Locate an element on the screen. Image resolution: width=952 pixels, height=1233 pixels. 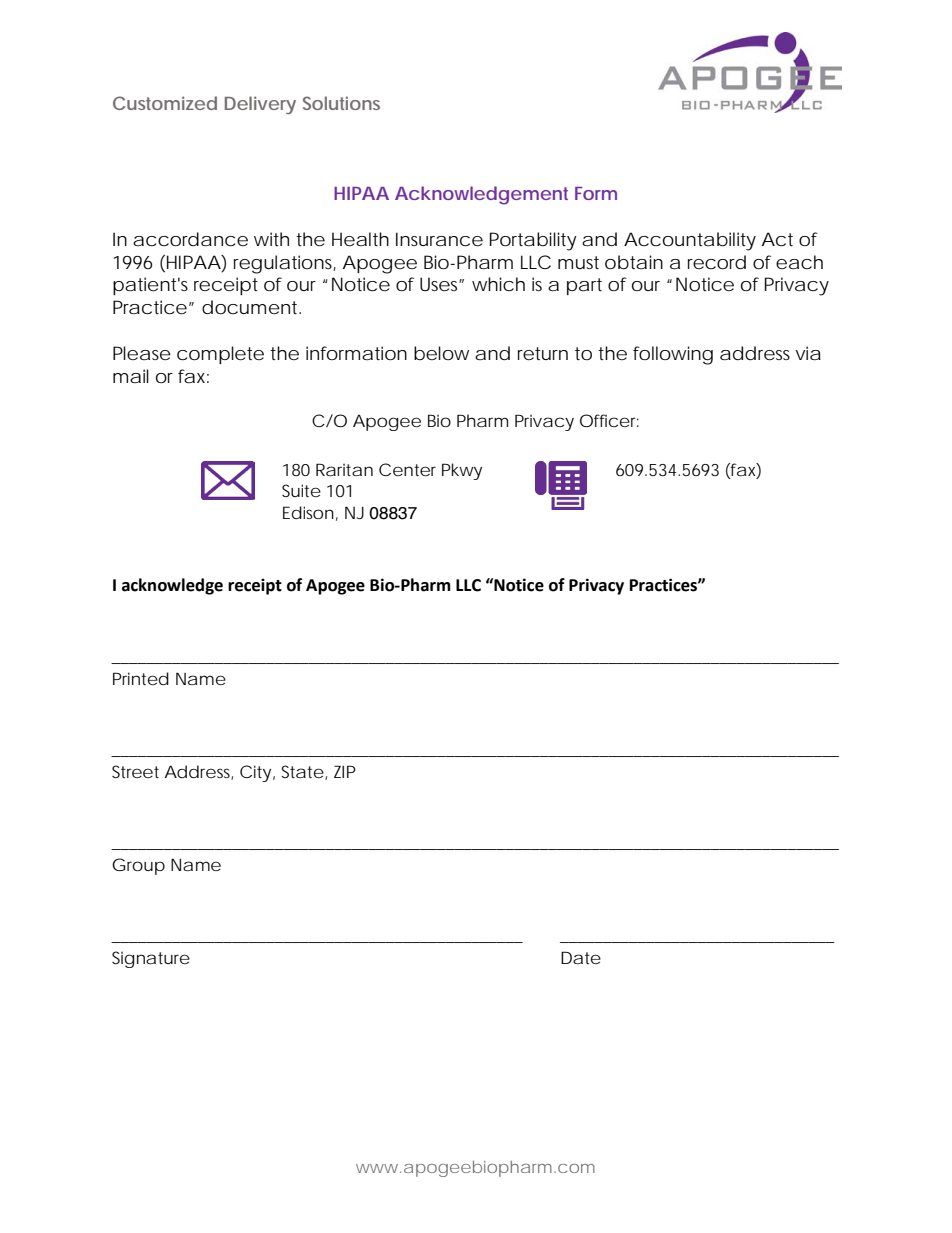
Center is located at coordinates (407, 469).
